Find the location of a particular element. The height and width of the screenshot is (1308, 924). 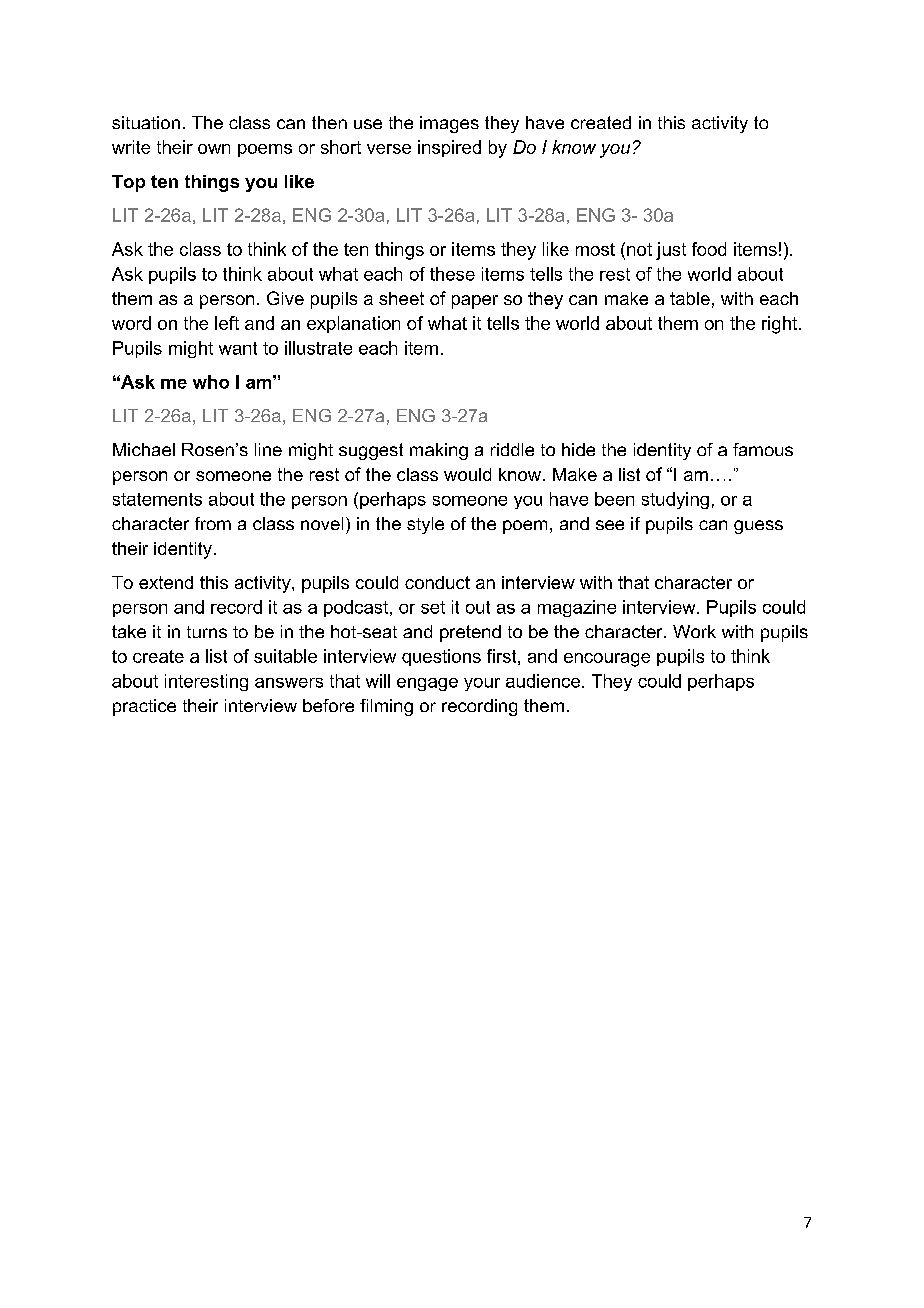

own is located at coordinates (214, 149).
